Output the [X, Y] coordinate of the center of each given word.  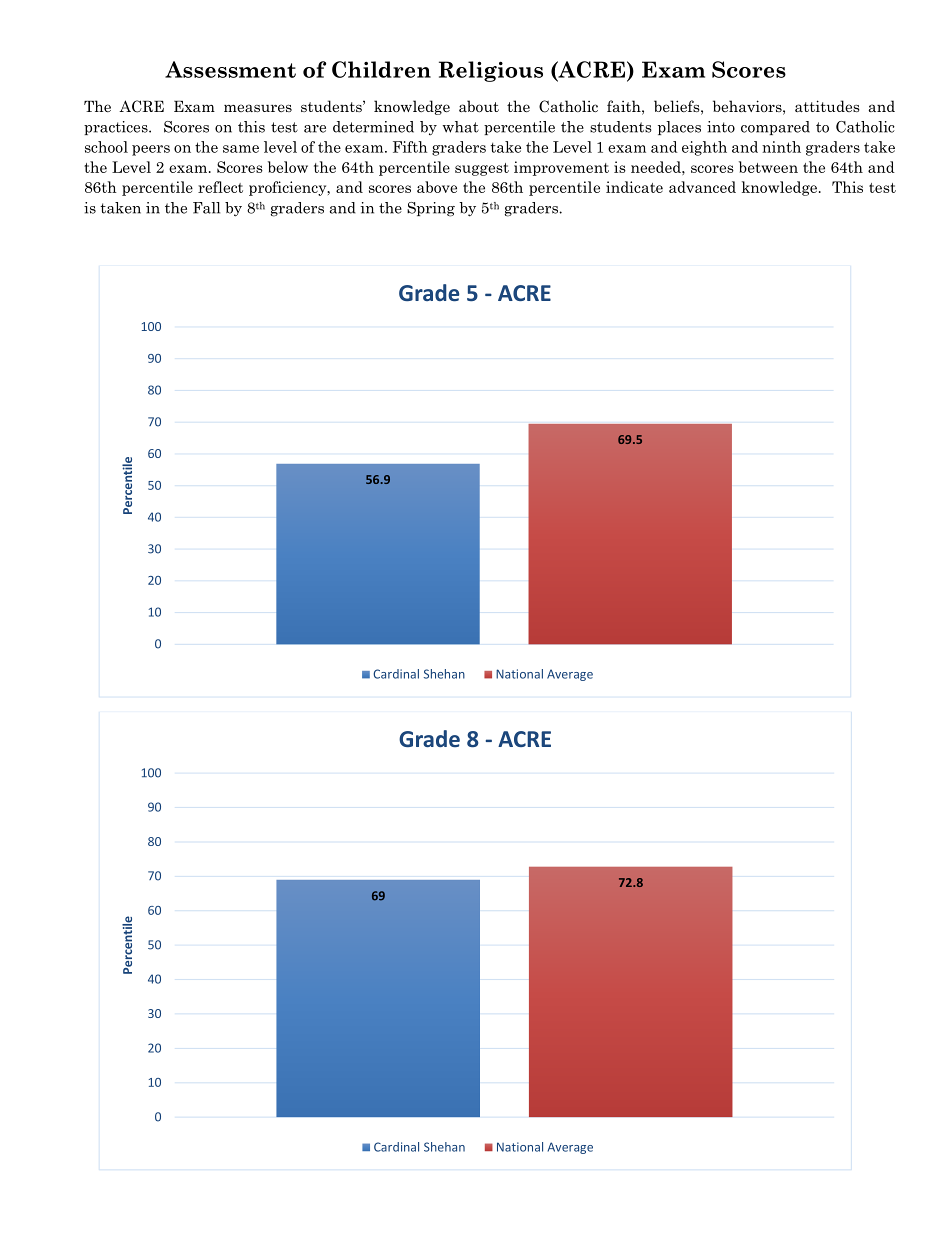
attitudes [827, 106]
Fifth [410, 147]
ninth [781, 147]
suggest [482, 169]
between [768, 167]
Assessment [230, 69]
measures [258, 108]
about [479, 106]
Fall [206, 208]
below [288, 167]
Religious [491, 71]
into [721, 127]
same [241, 149]
